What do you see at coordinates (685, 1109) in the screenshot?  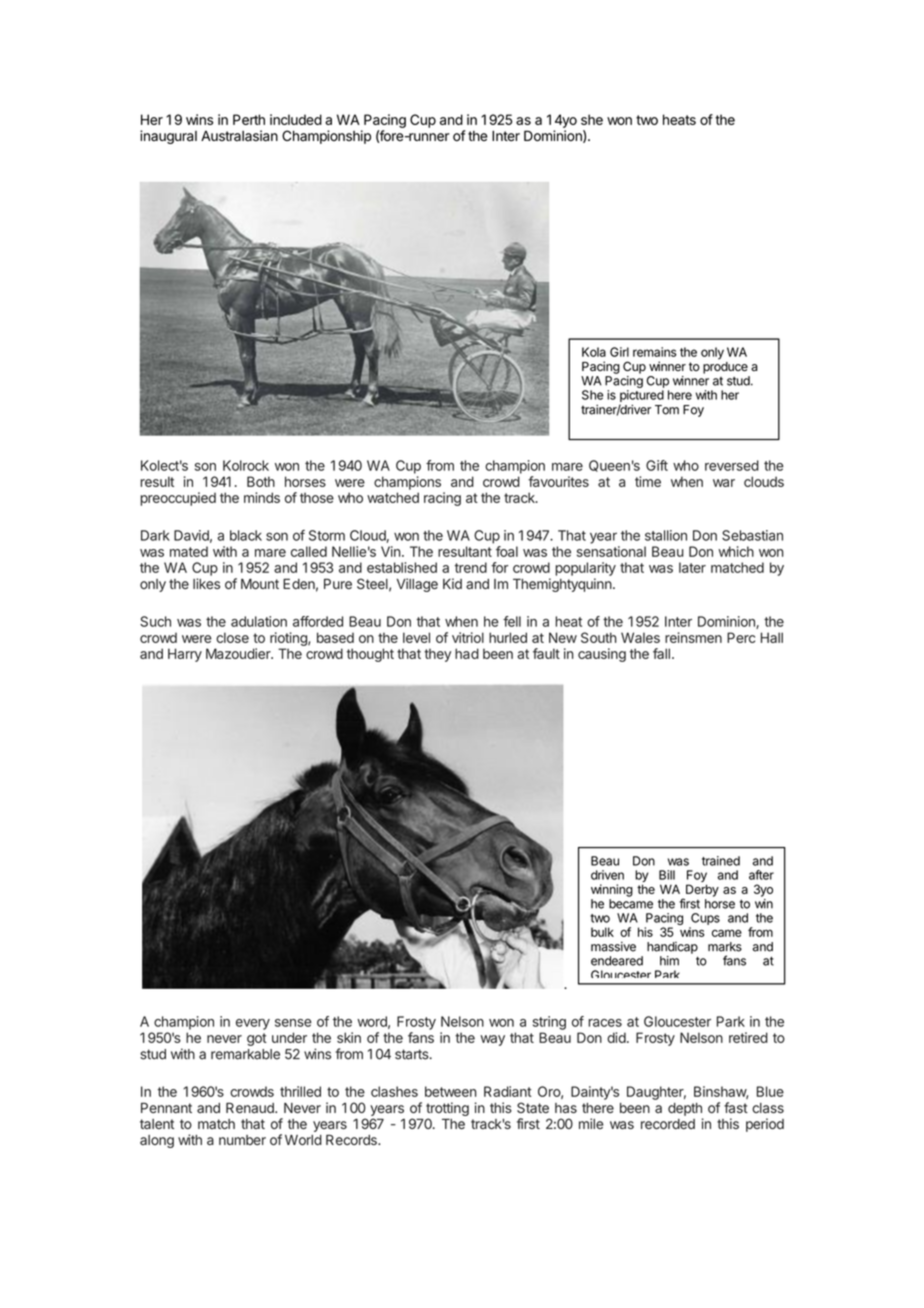 I see `depth` at bounding box center [685, 1109].
